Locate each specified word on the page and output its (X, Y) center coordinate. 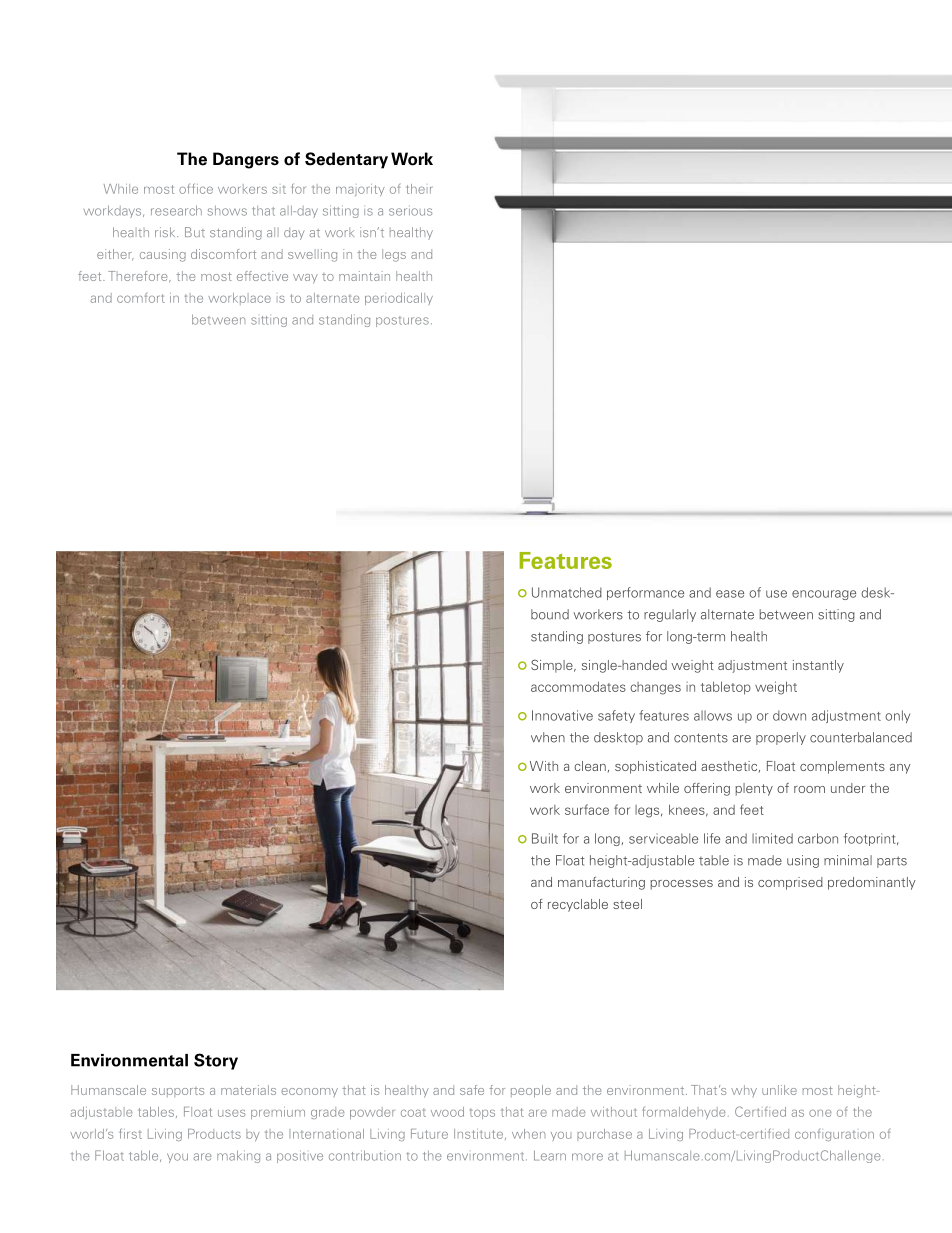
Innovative (562, 715)
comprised (790, 883)
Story (216, 1061)
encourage (824, 595)
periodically (399, 299)
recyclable (578, 905)
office (196, 189)
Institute (478, 1134)
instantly (818, 666)
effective (262, 276)
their (419, 189)
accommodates (578, 686)
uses (231, 1113)
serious (410, 210)
